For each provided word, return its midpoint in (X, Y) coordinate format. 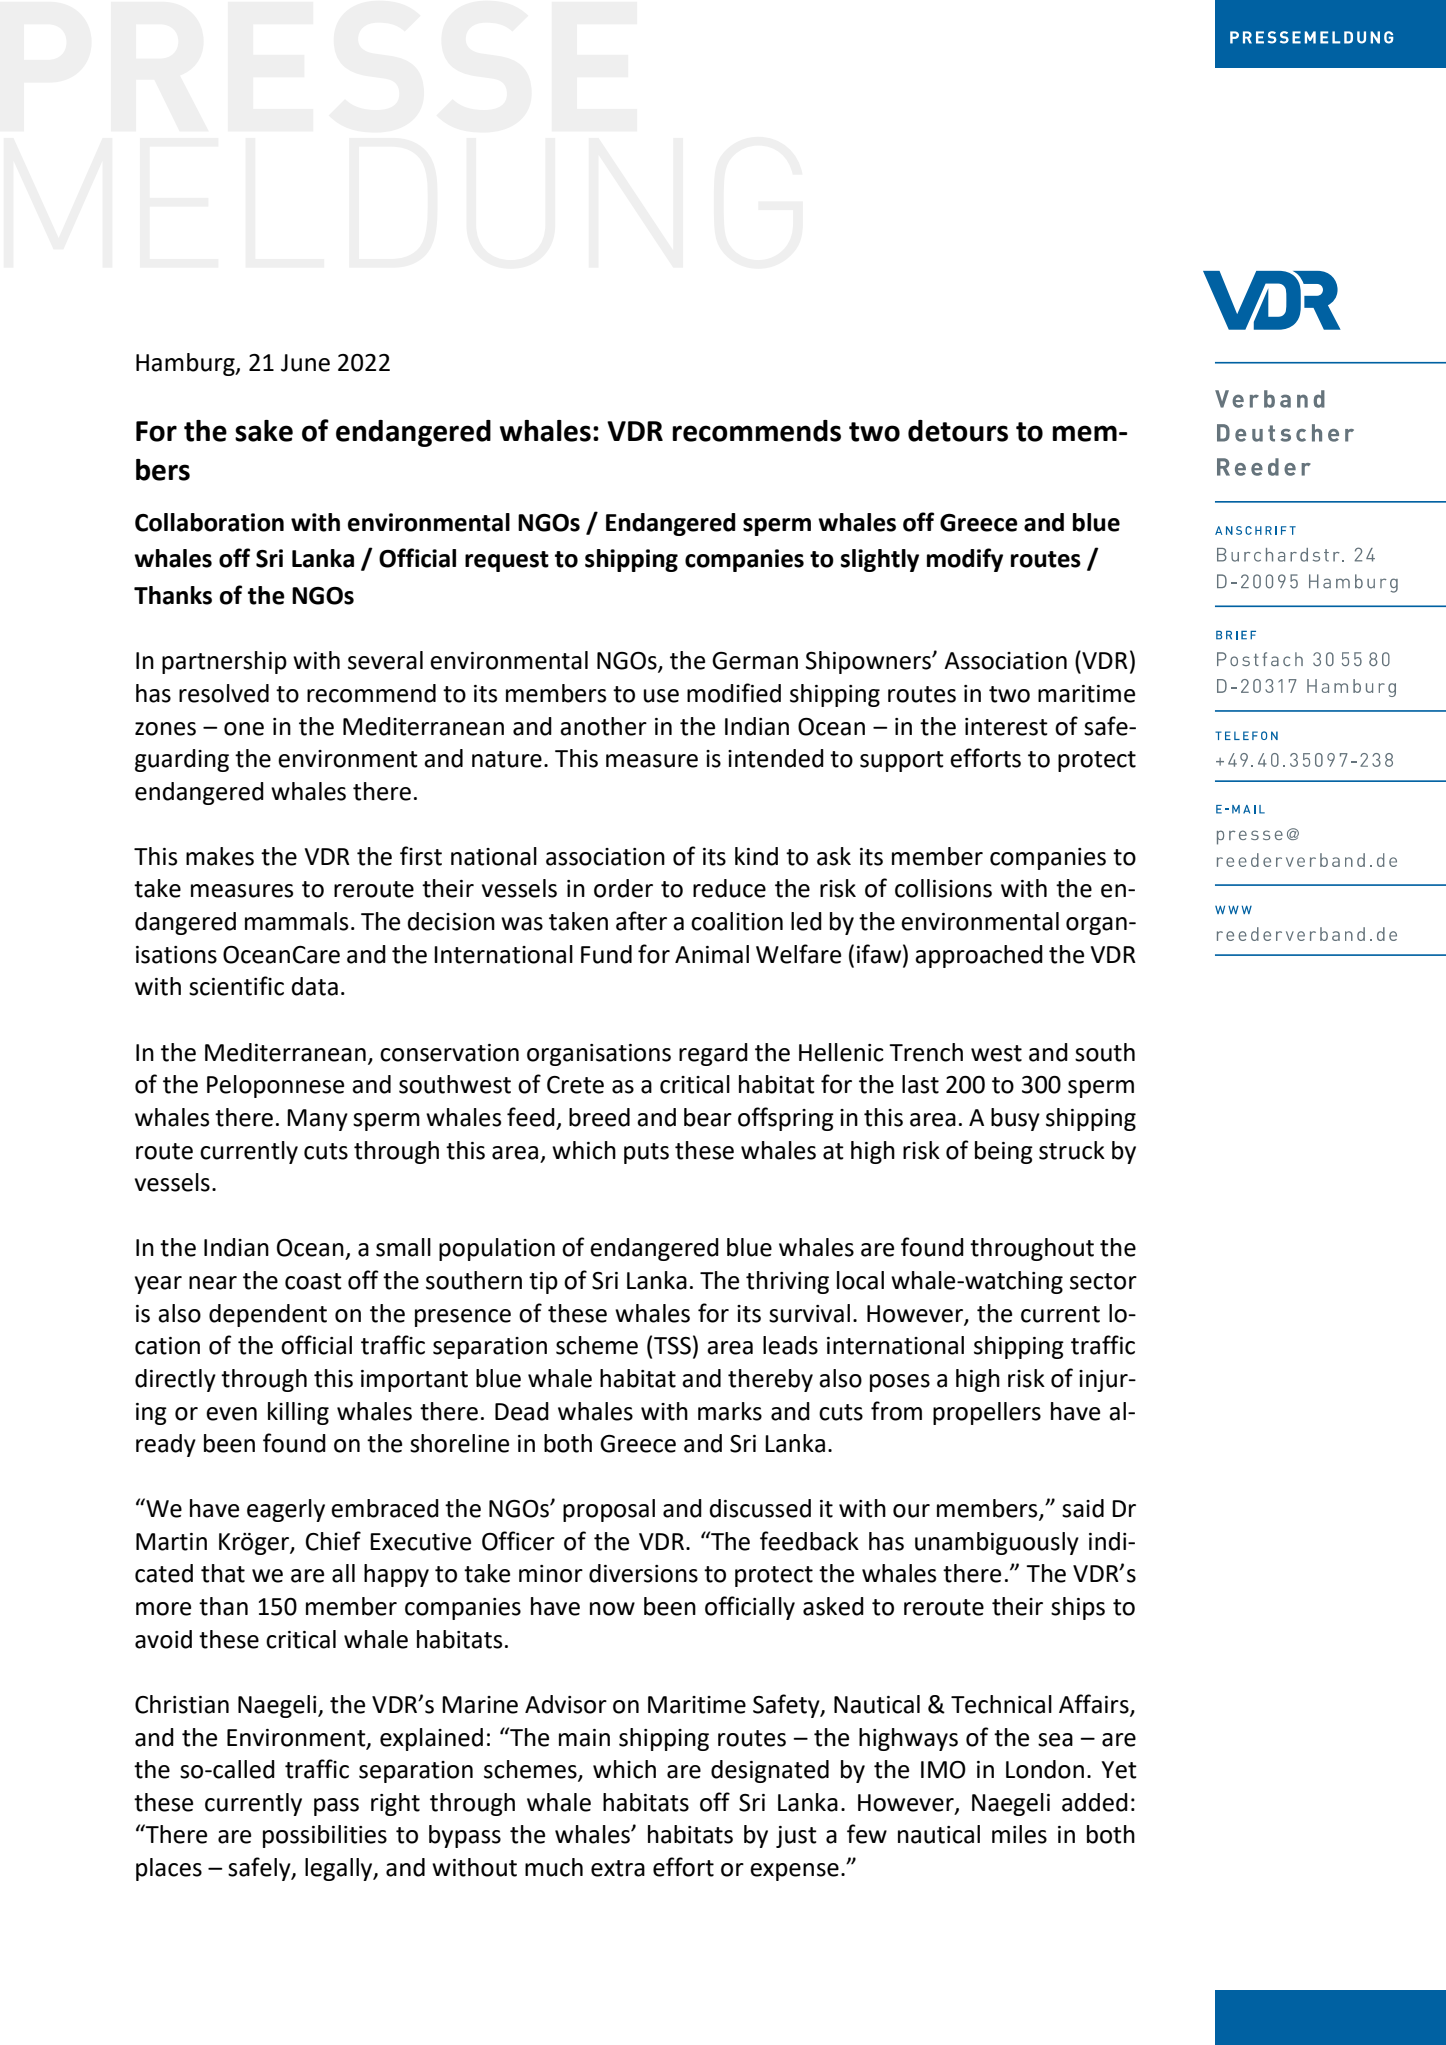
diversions (643, 1573)
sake (264, 431)
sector (1103, 1281)
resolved (224, 693)
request (507, 561)
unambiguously (997, 1543)
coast (313, 1281)
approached (979, 956)
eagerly (286, 1510)
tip (543, 1283)
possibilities (325, 1836)
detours (958, 431)
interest (1006, 727)
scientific (236, 986)
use (661, 696)
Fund (606, 954)
